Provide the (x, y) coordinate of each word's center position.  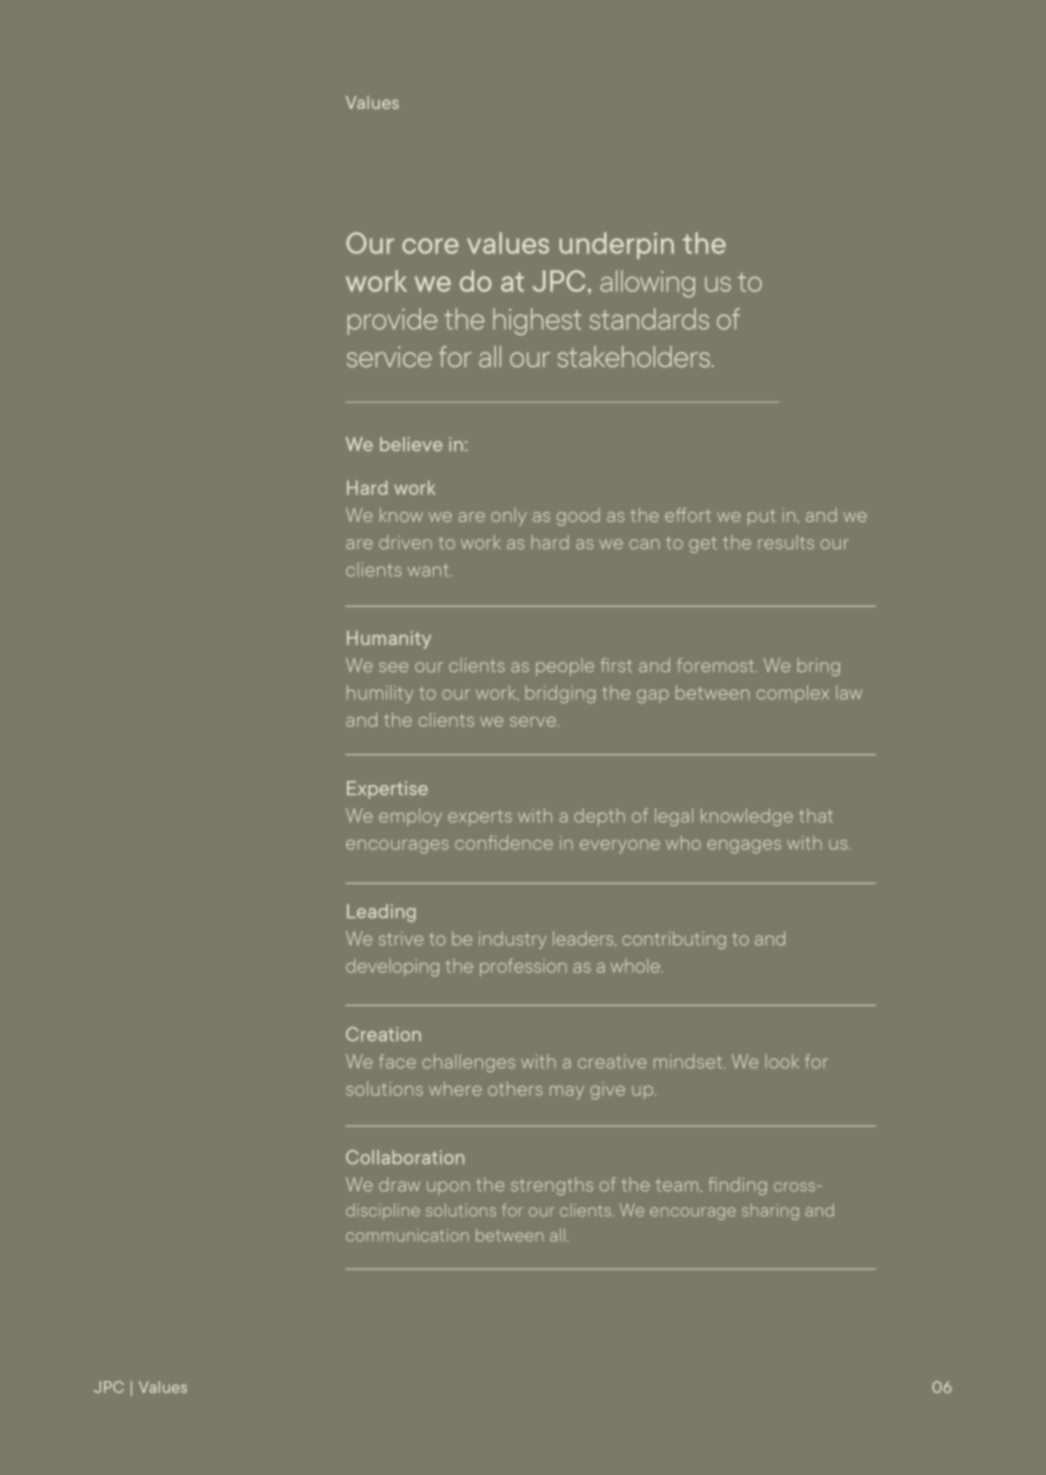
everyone (620, 847)
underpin (616, 245)
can (644, 544)
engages (744, 847)
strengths (552, 1186)
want (428, 570)
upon (448, 1188)
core (430, 246)
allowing (648, 284)
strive (401, 939)
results (786, 542)
